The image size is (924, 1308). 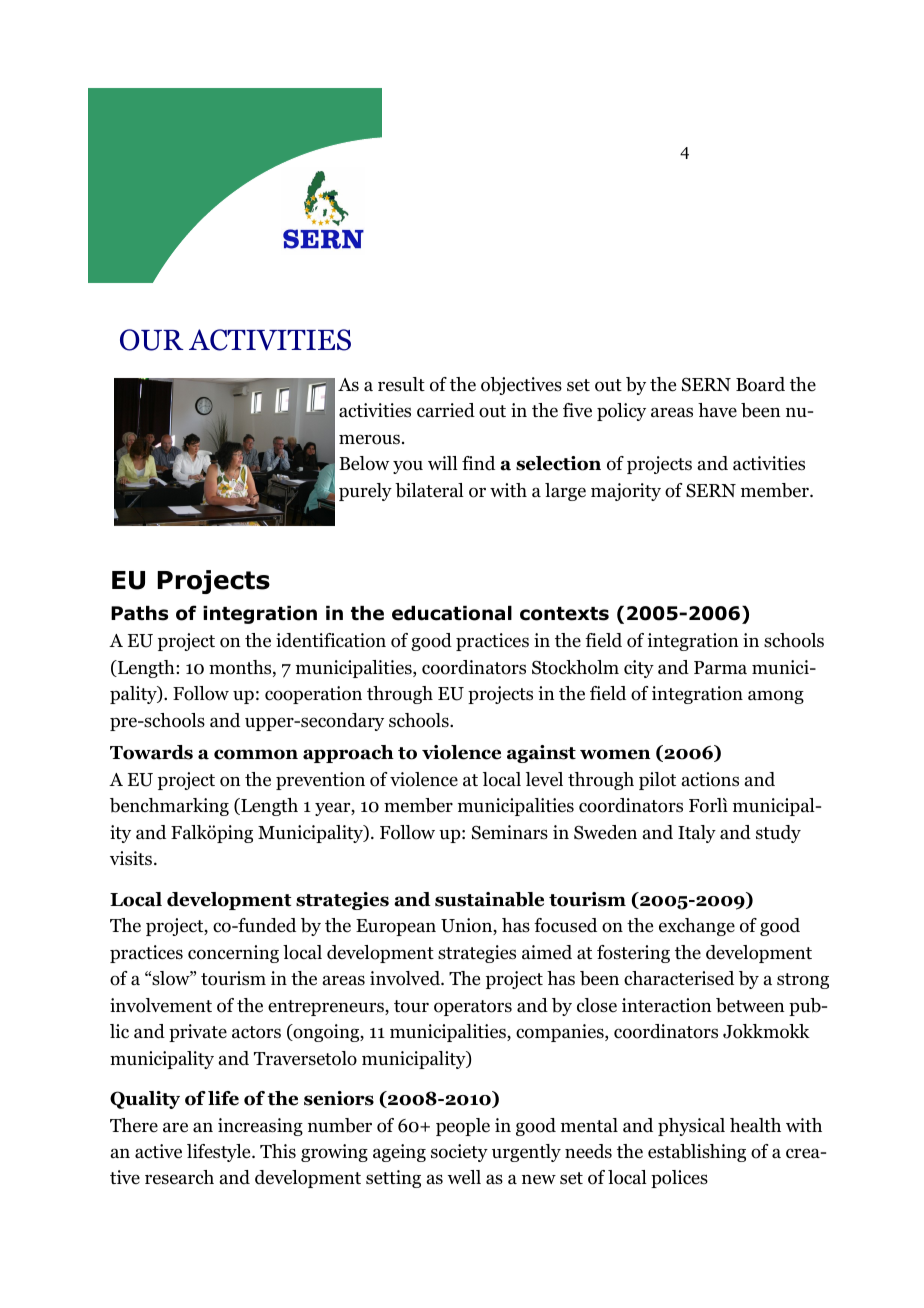 I want to click on exchange, so click(x=697, y=927).
